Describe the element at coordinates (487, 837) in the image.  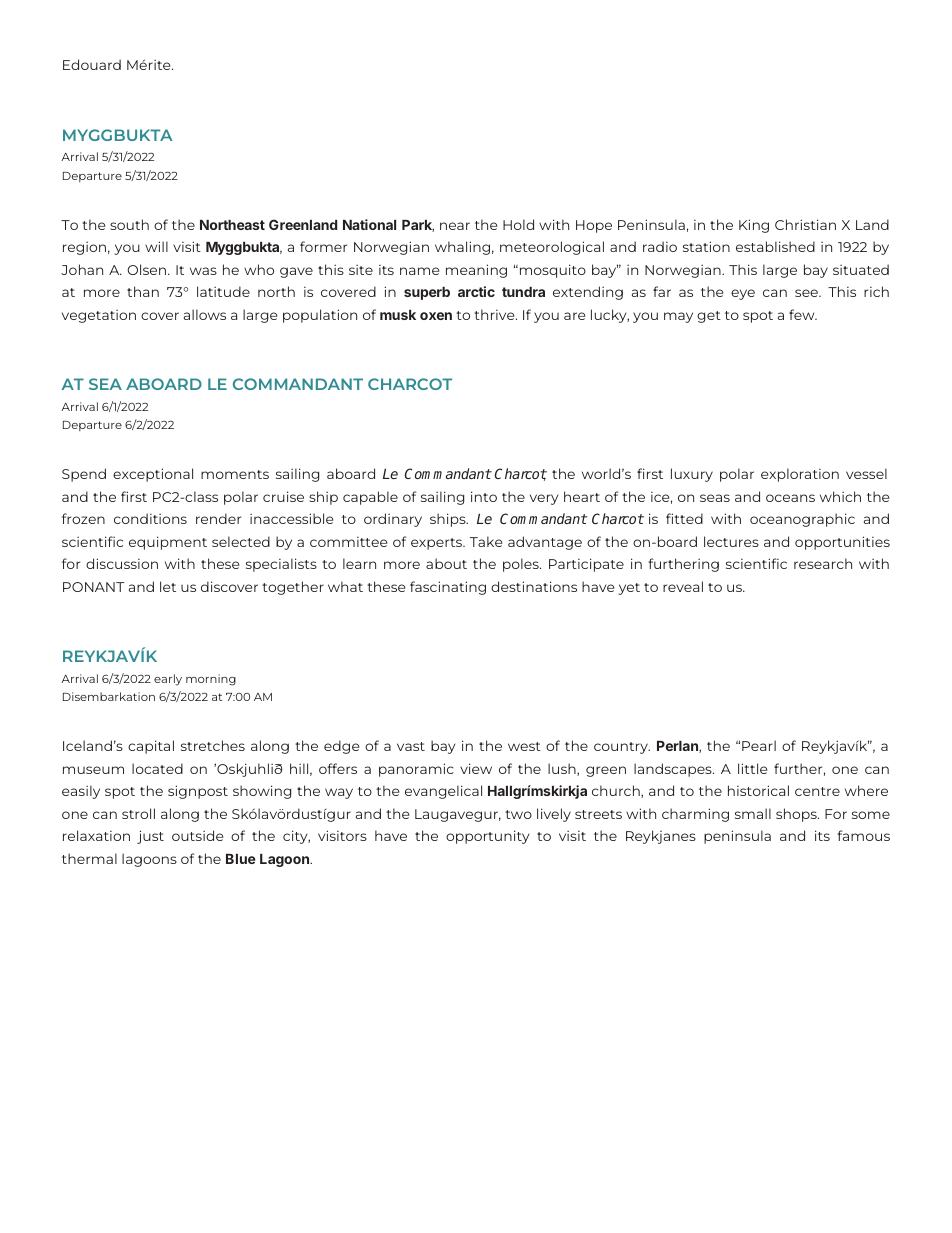
I see `opportunity` at that location.
